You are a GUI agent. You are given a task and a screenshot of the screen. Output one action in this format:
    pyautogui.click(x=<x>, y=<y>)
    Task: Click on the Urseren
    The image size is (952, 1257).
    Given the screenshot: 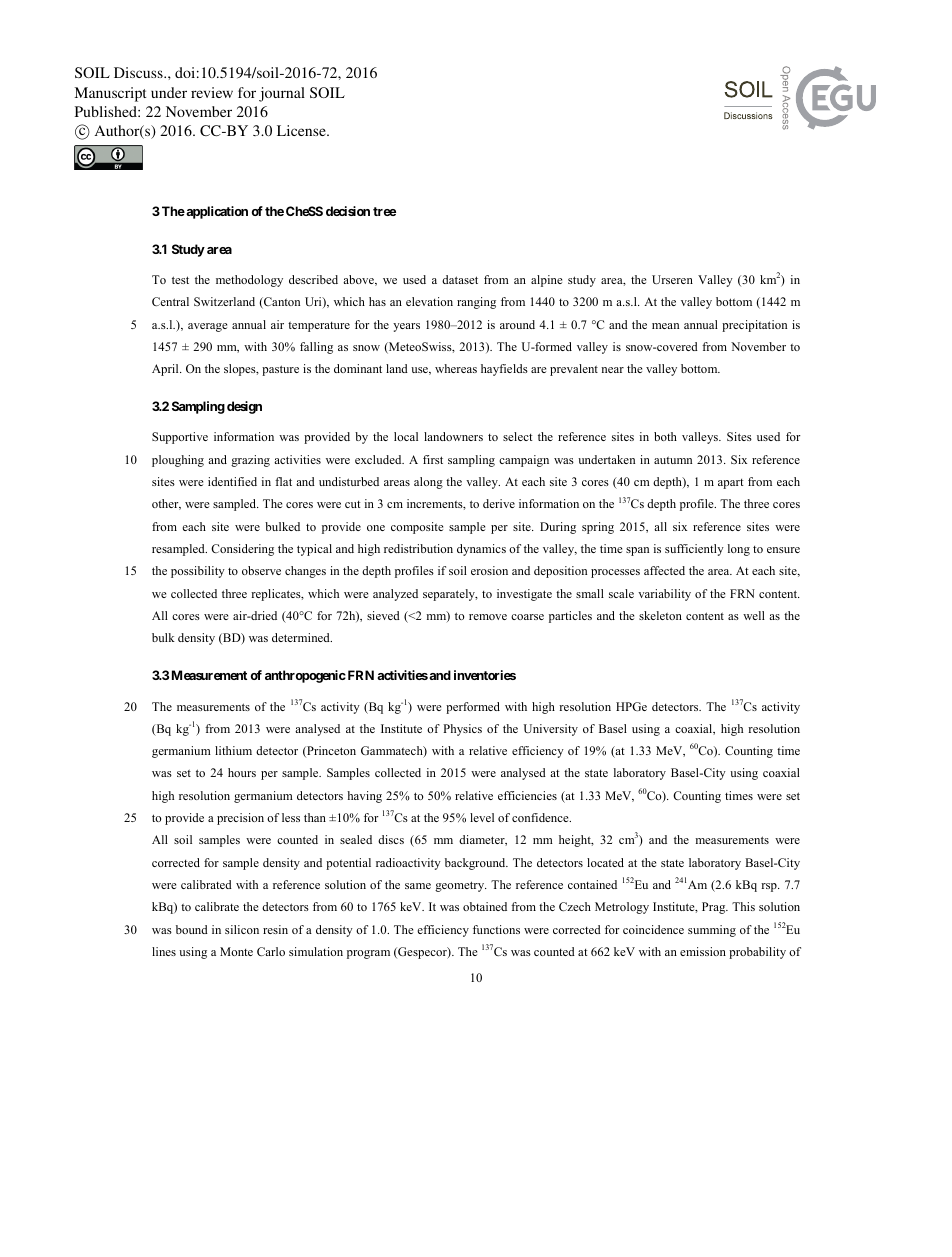 What is the action you would take?
    pyautogui.click(x=672, y=279)
